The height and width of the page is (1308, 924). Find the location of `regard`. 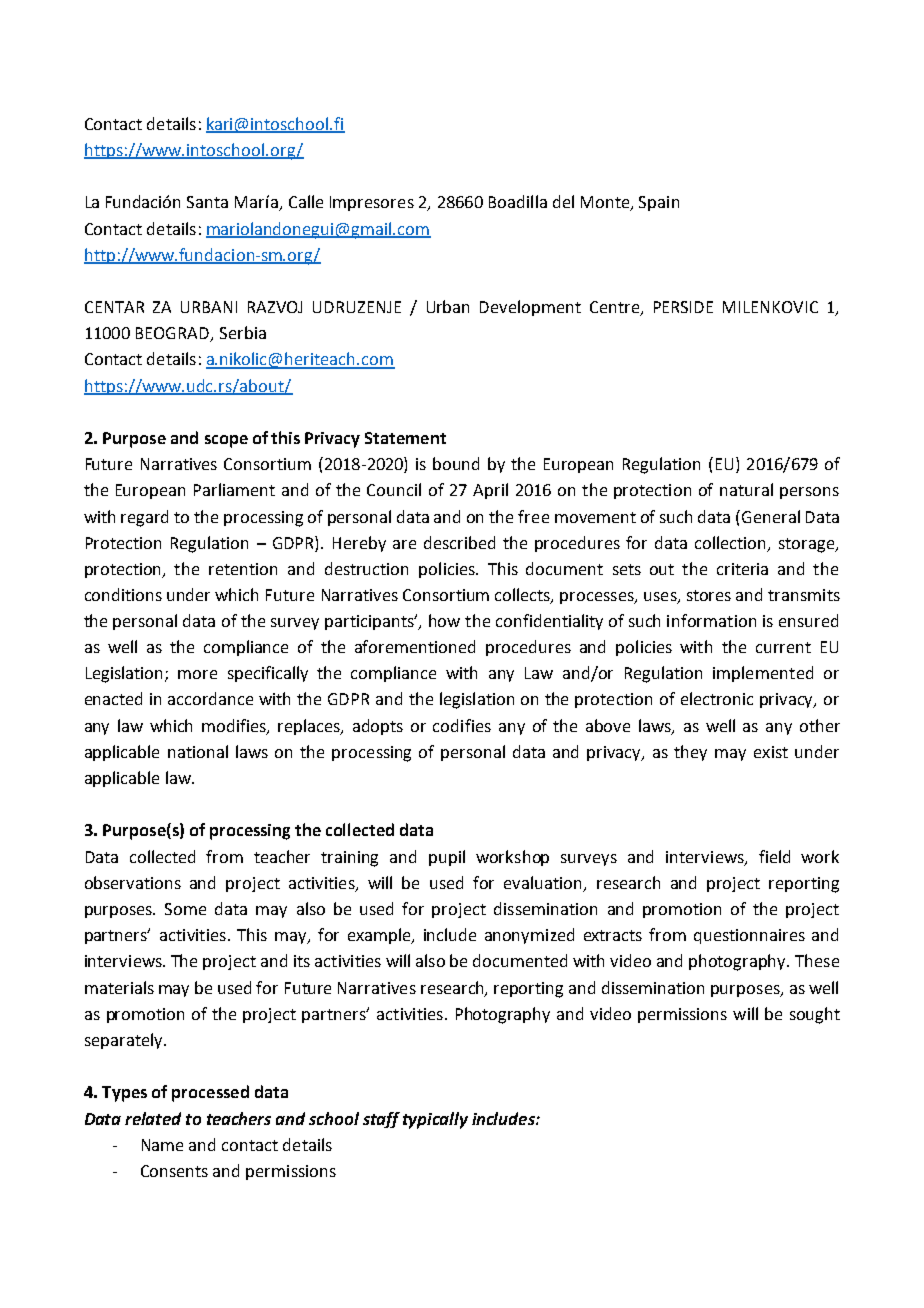

regard is located at coordinates (144, 518).
